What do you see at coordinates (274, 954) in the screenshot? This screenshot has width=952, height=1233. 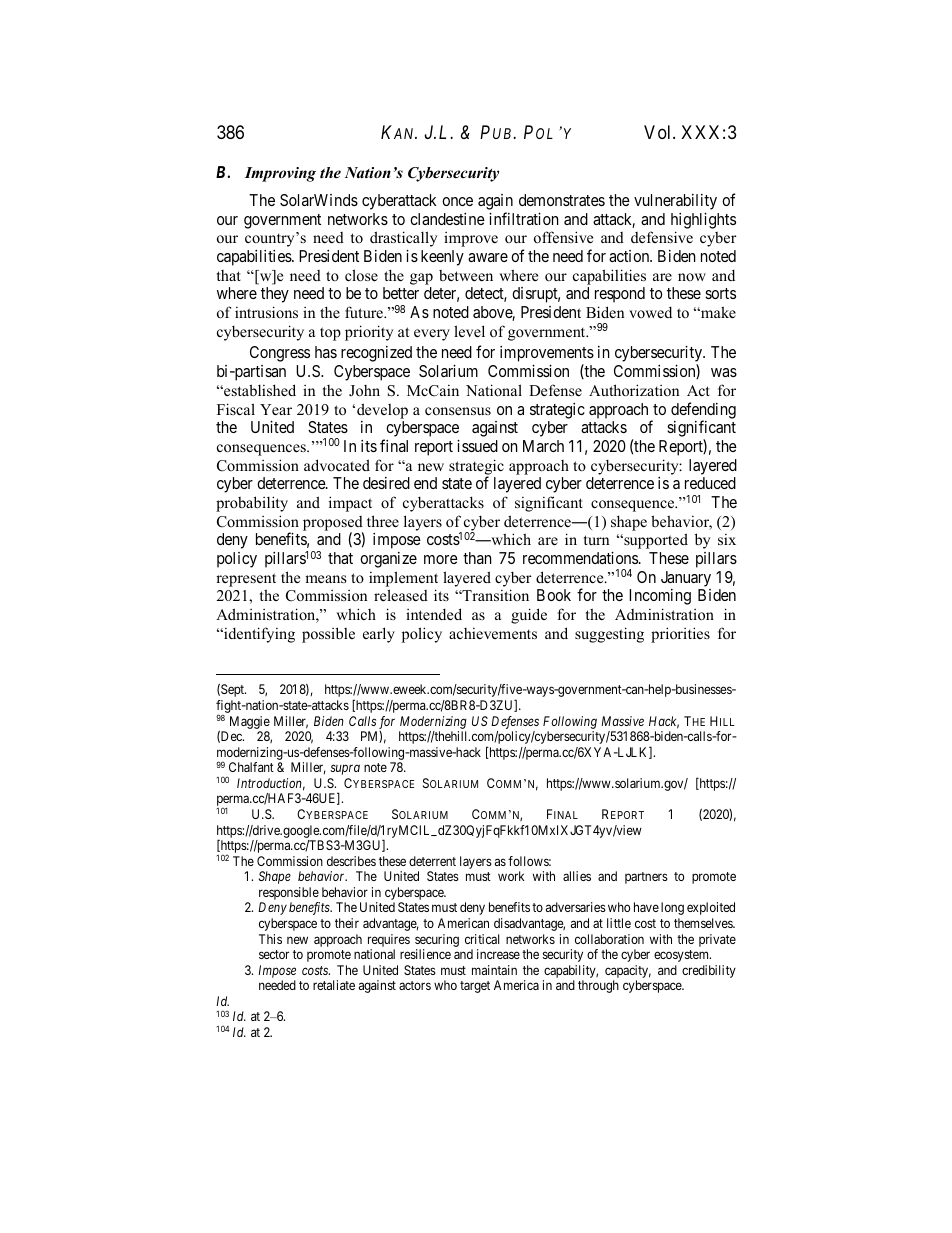 I see `sector` at bounding box center [274, 954].
